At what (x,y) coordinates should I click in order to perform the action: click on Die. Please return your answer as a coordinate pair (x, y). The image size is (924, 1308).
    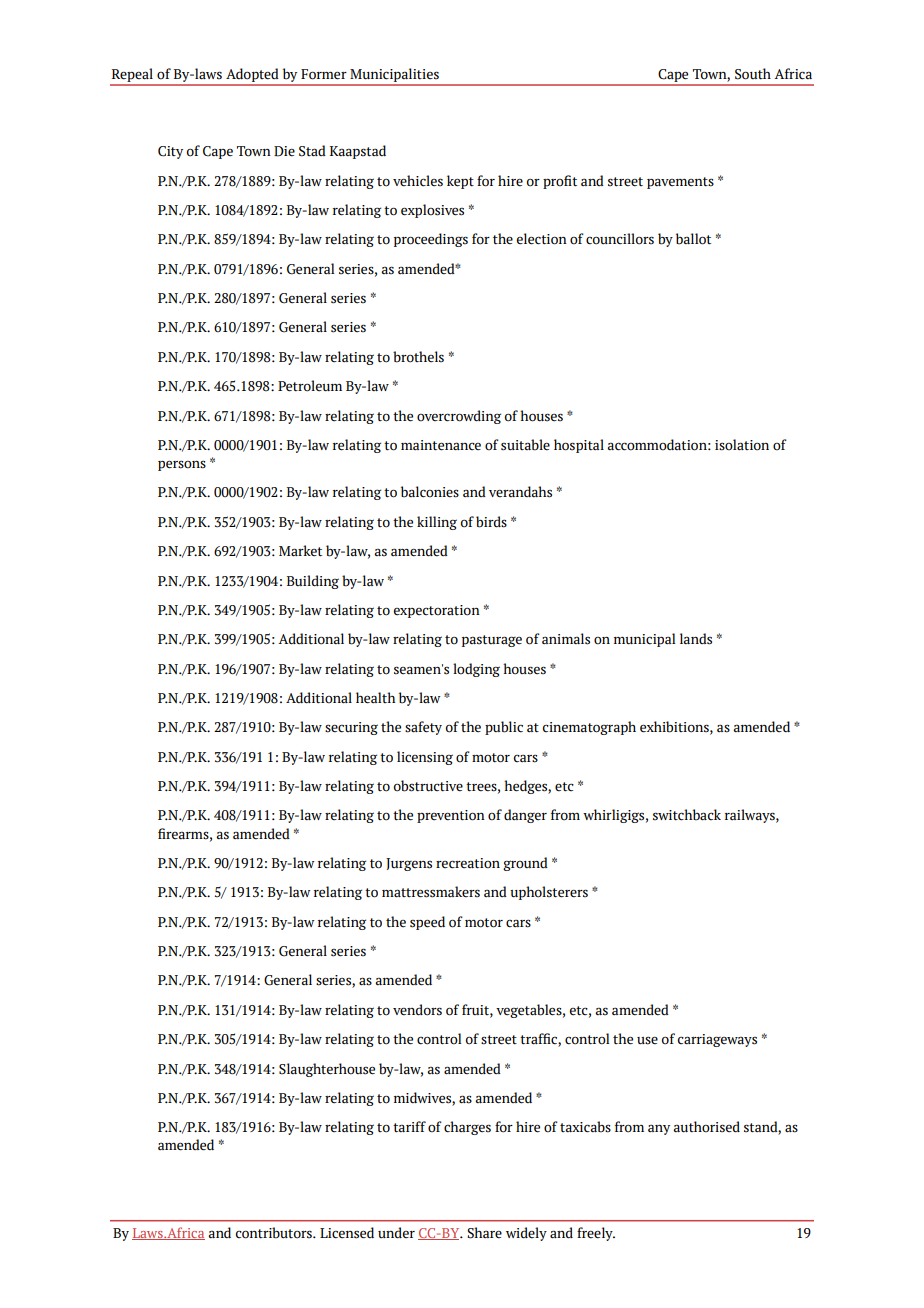
    Looking at the image, I should click on (284, 151).
